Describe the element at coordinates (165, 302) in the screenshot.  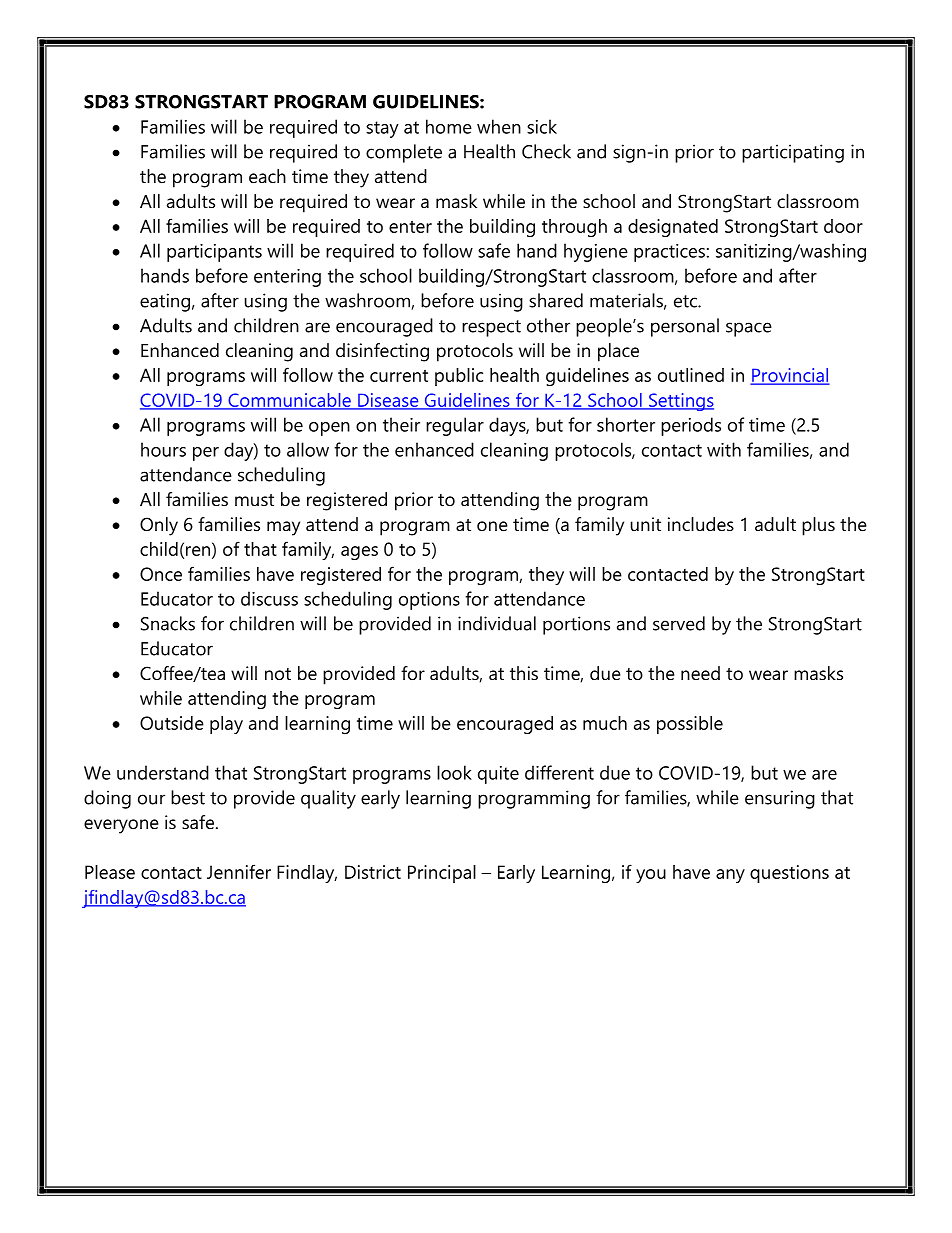
I see `eating` at that location.
